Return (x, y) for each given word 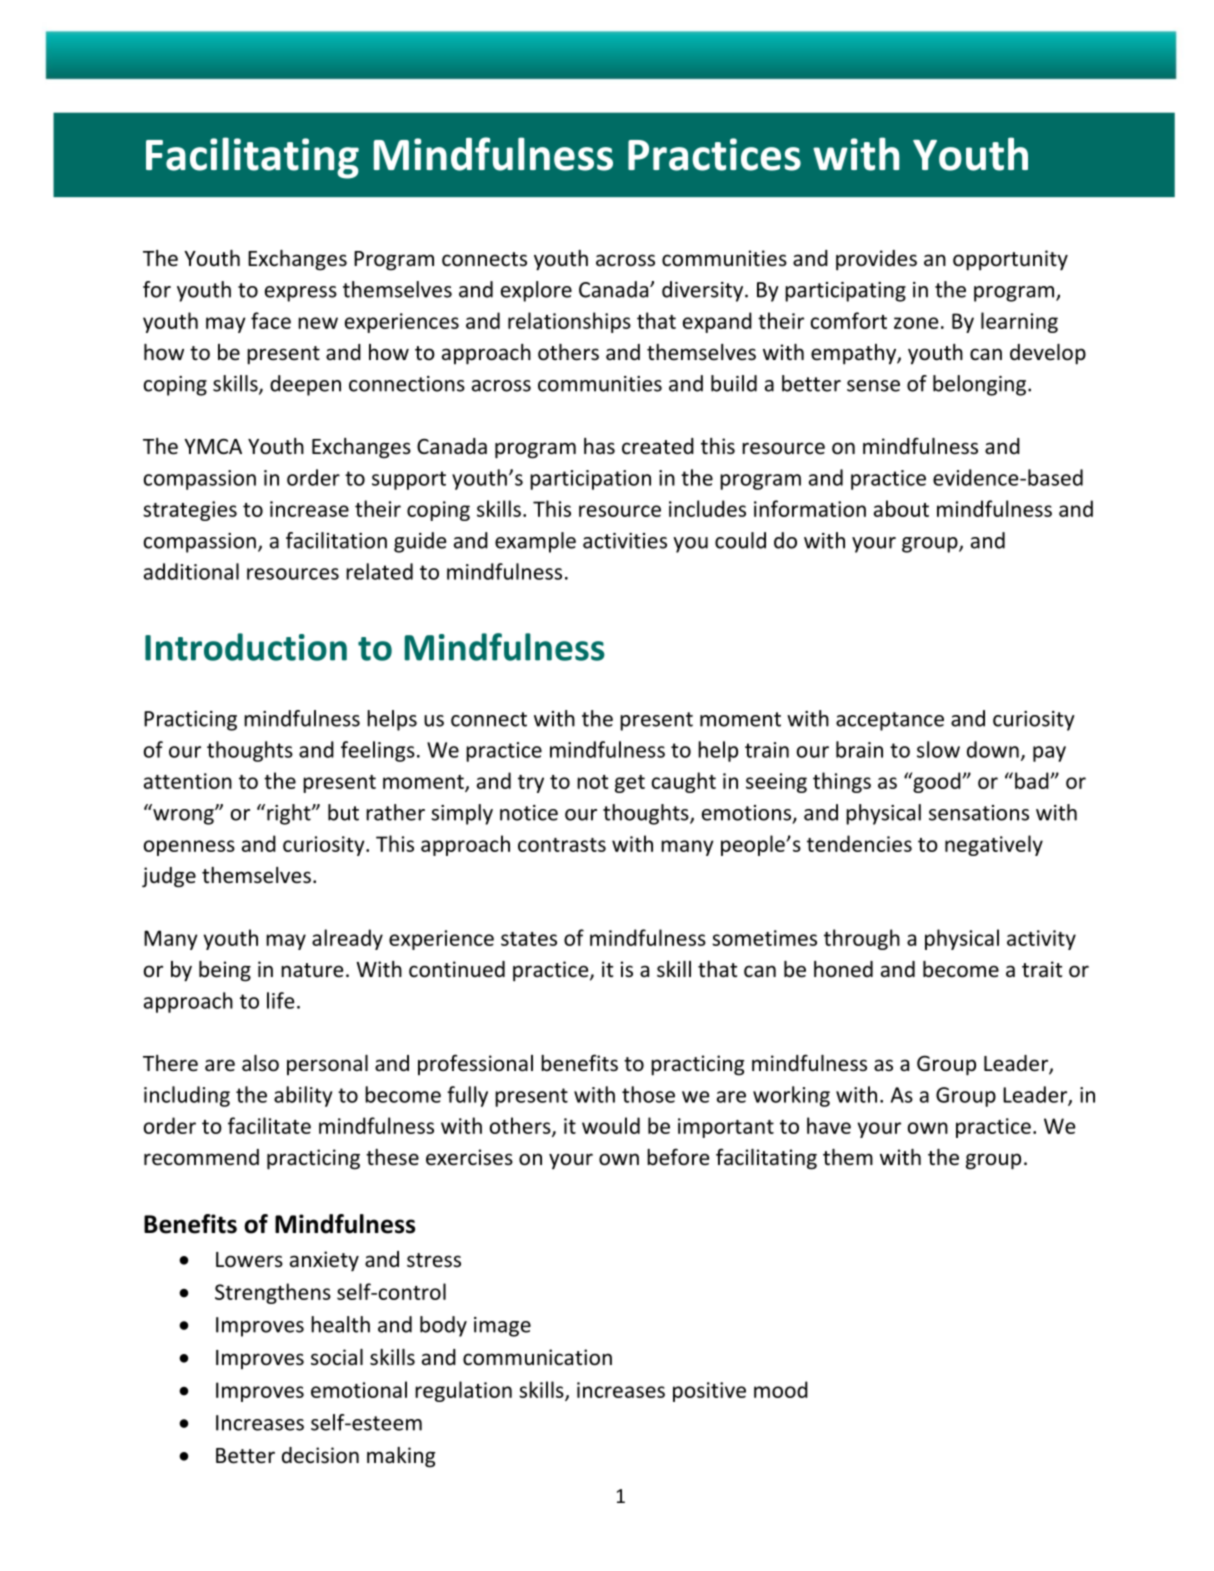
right (290, 814)
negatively (994, 845)
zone (916, 323)
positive (709, 1392)
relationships (569, 322)
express (301, 294)
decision (320, 1455)
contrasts (562, 845)
